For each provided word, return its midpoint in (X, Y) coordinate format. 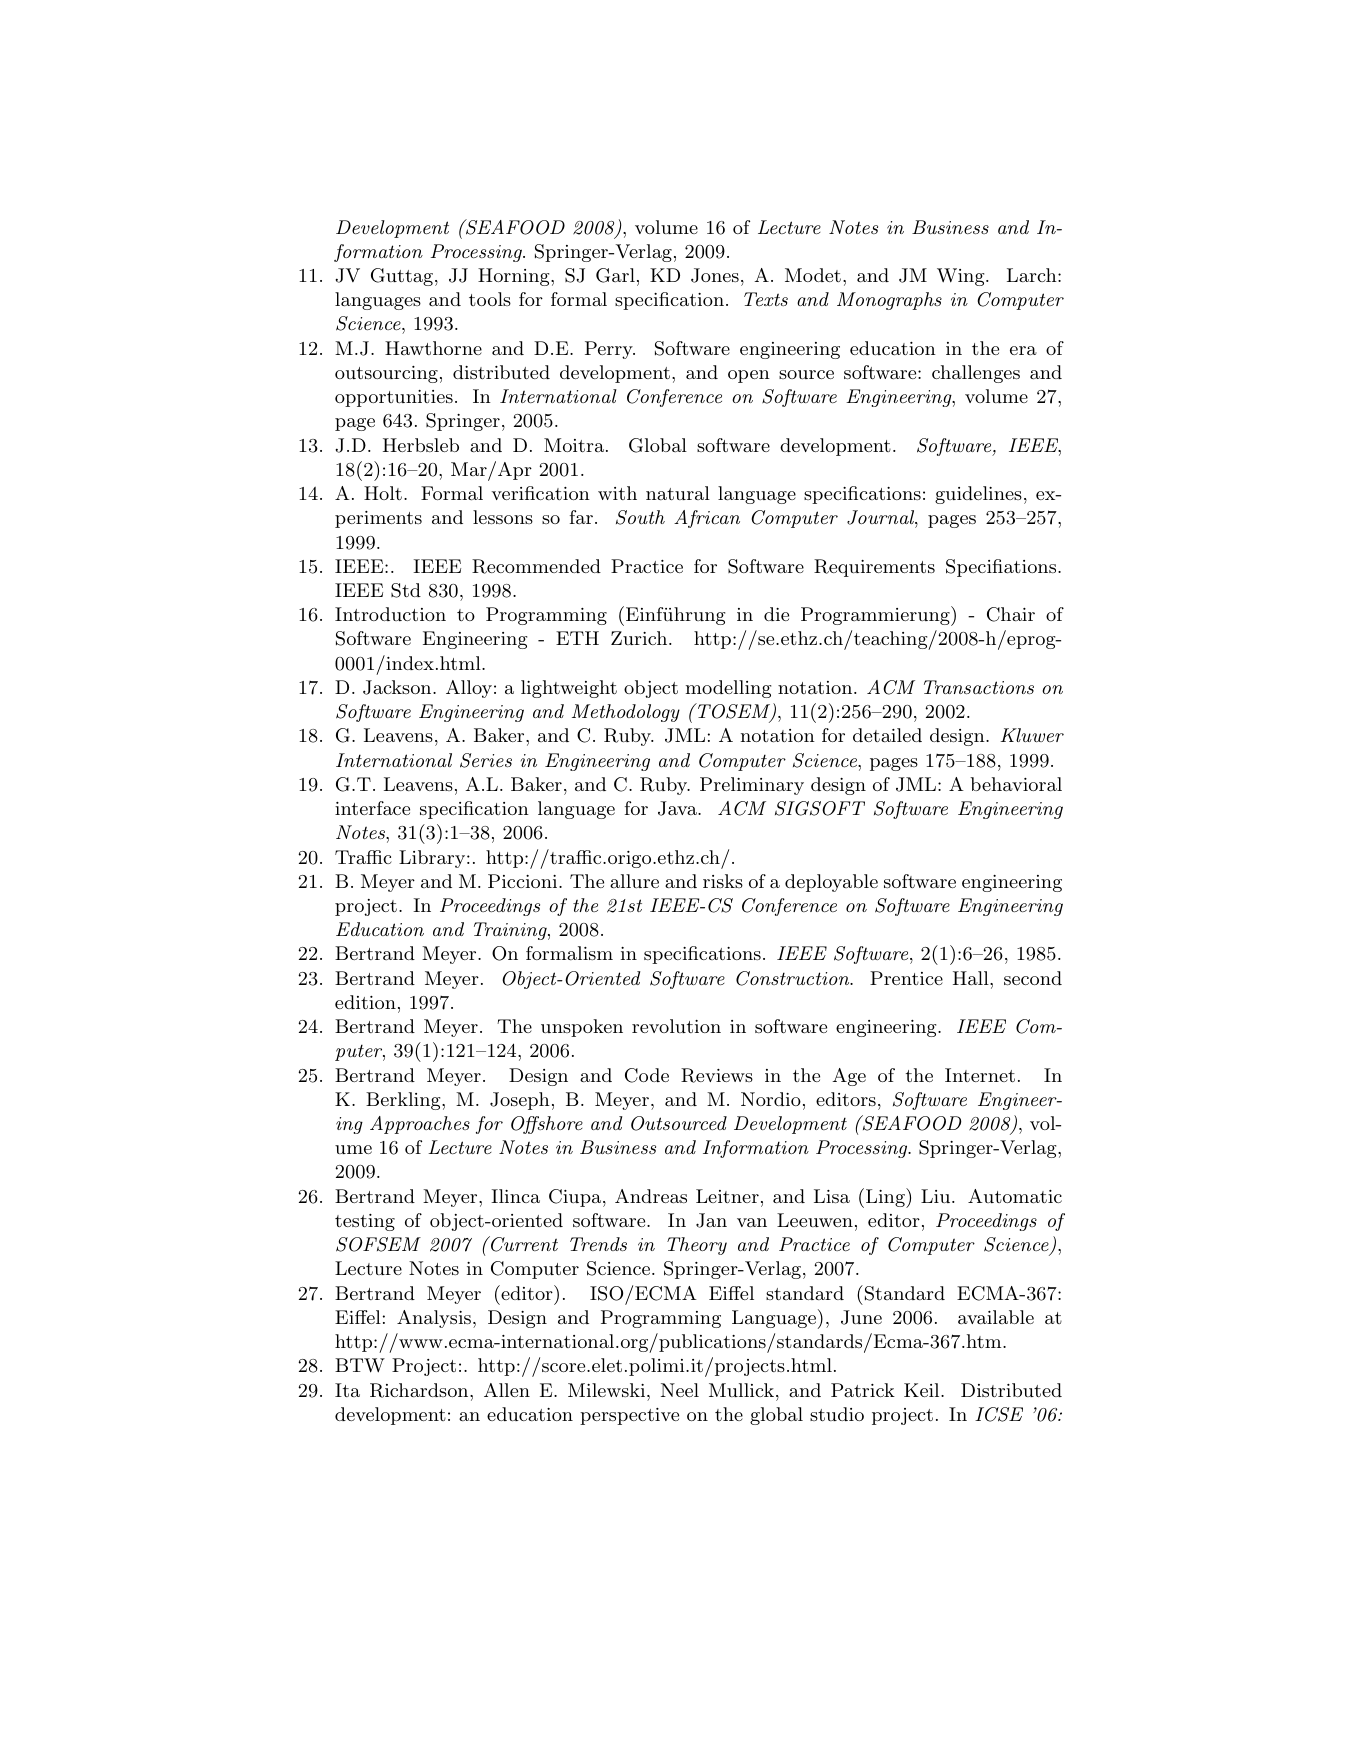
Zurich (639, 638)
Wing (960, 277)
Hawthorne (433, 348)
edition (365, 1002)
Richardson (420, 1390)
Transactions (979, 687)
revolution (676, 1026)
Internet (980, 1075)
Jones (715, 275)
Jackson (398, 687)
